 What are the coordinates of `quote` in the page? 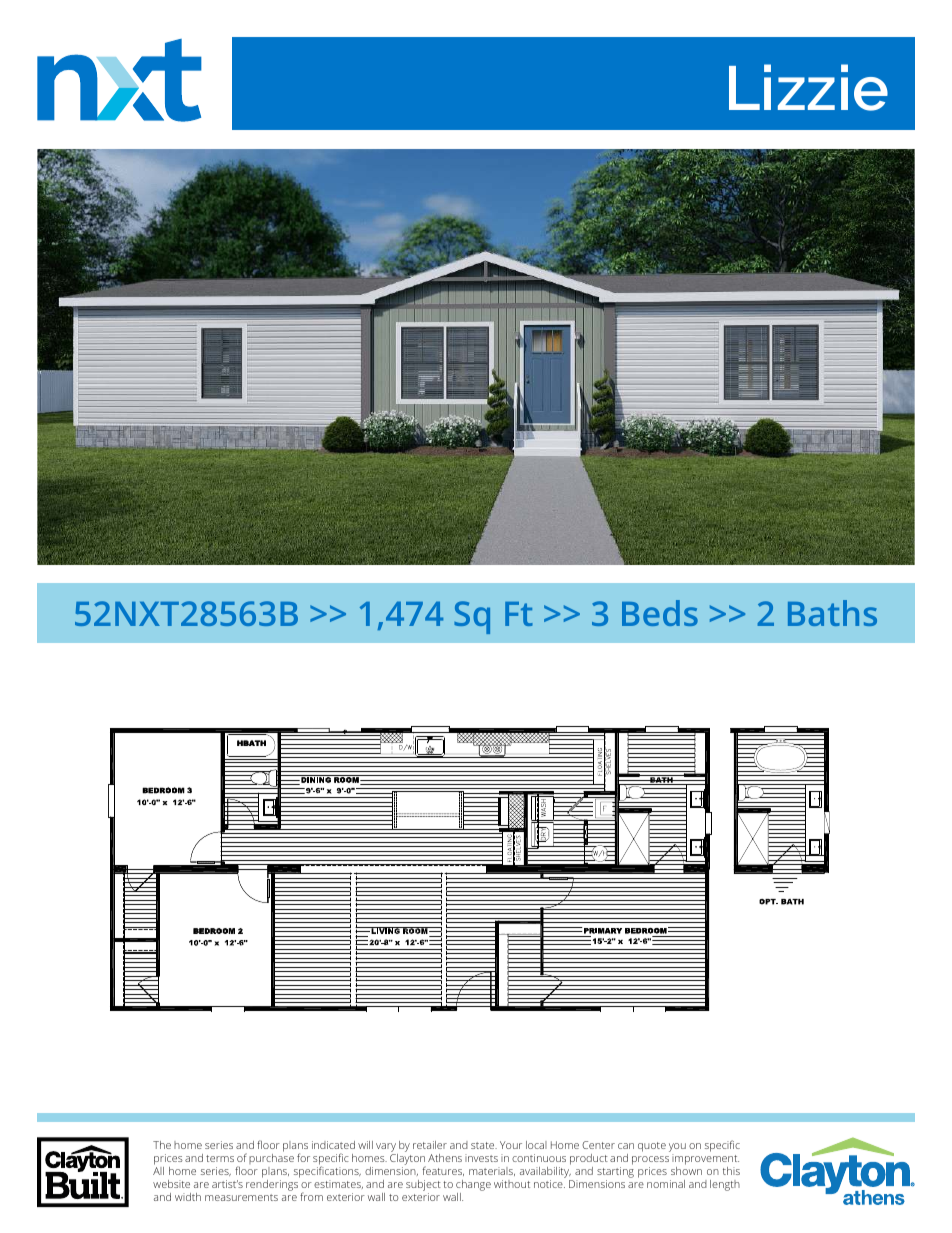 It's located at (652, 1147).
